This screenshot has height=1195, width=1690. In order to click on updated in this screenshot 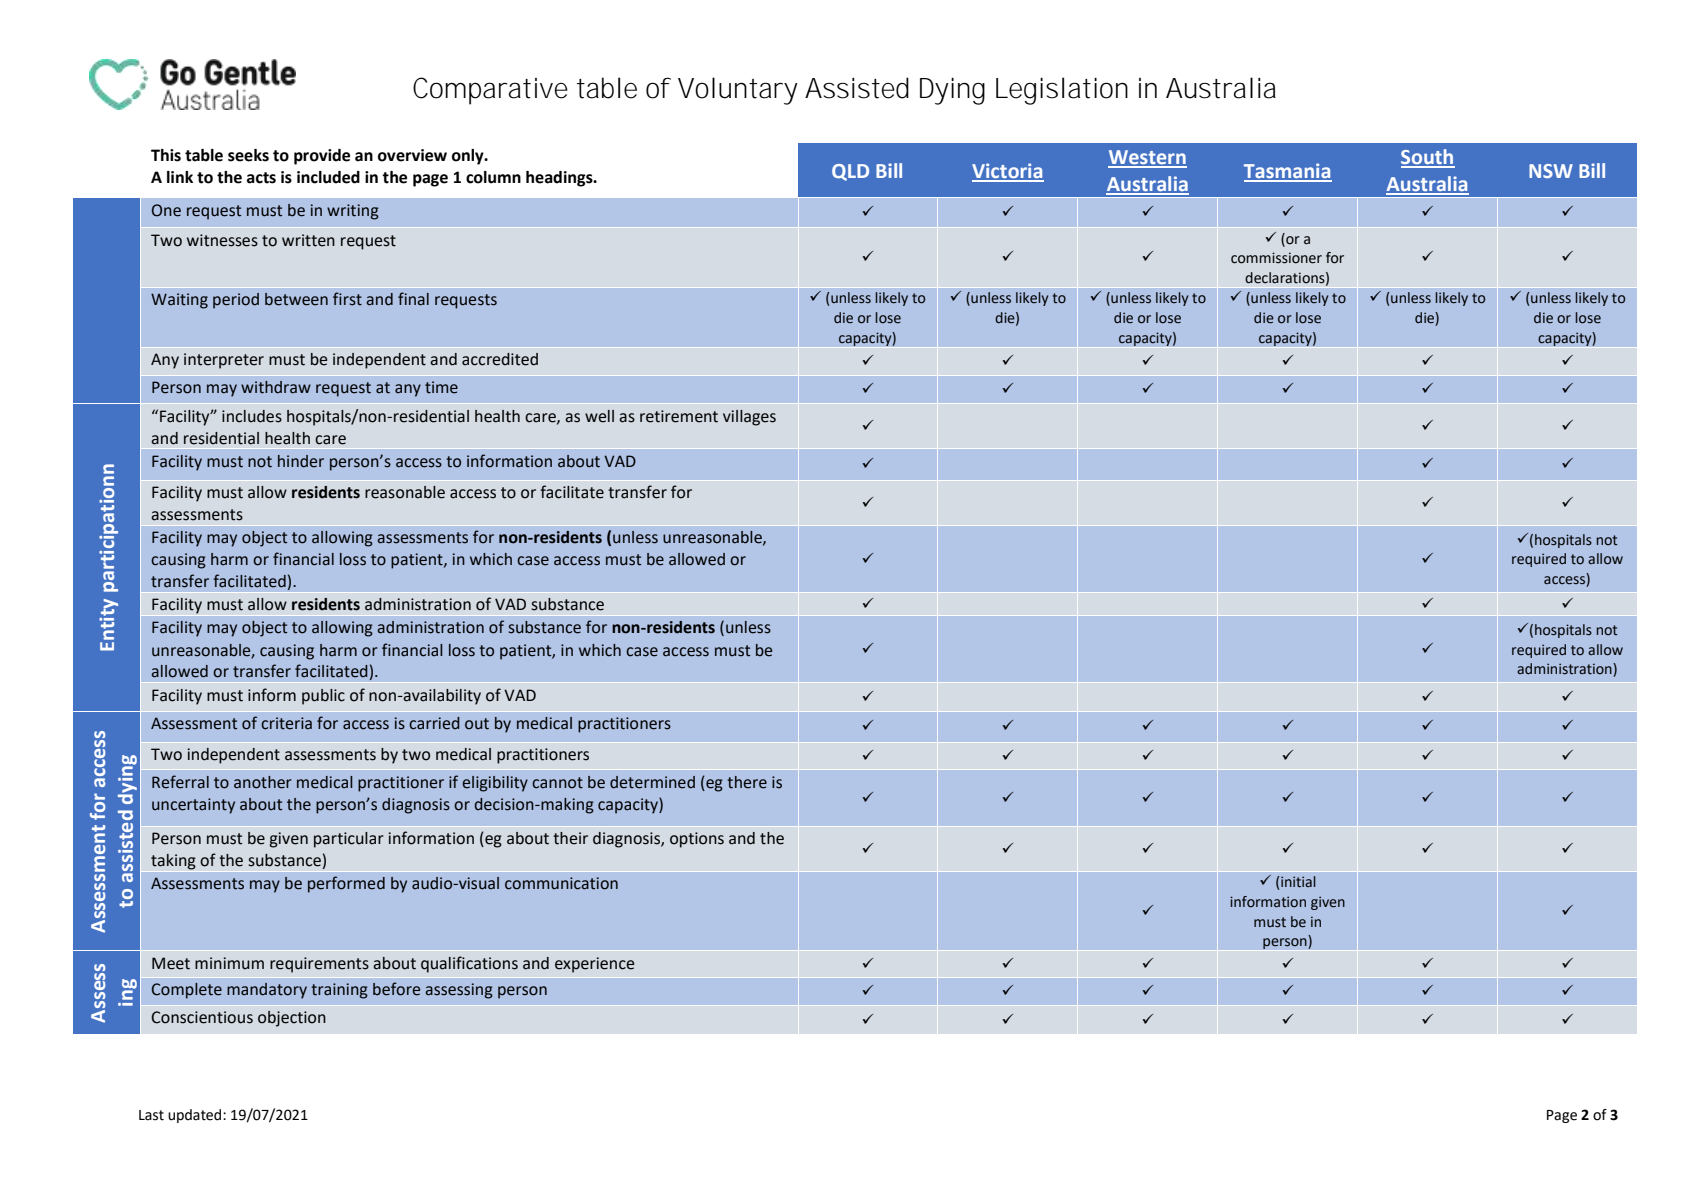, I will do `click(196, 1116)`.
